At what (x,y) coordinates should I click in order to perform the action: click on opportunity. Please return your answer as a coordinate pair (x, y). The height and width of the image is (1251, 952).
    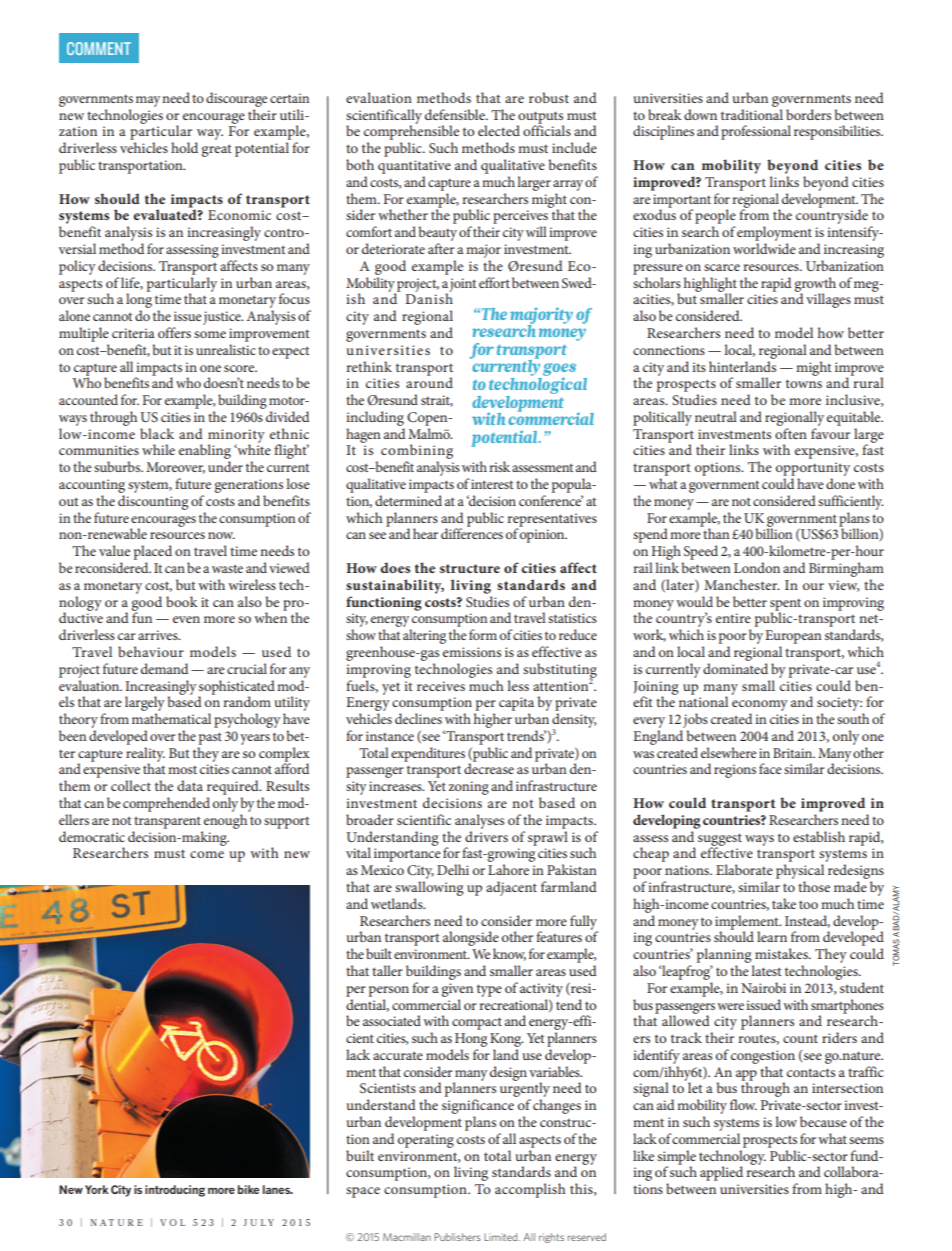
    Looking at the image, I should click on (813, 470).
